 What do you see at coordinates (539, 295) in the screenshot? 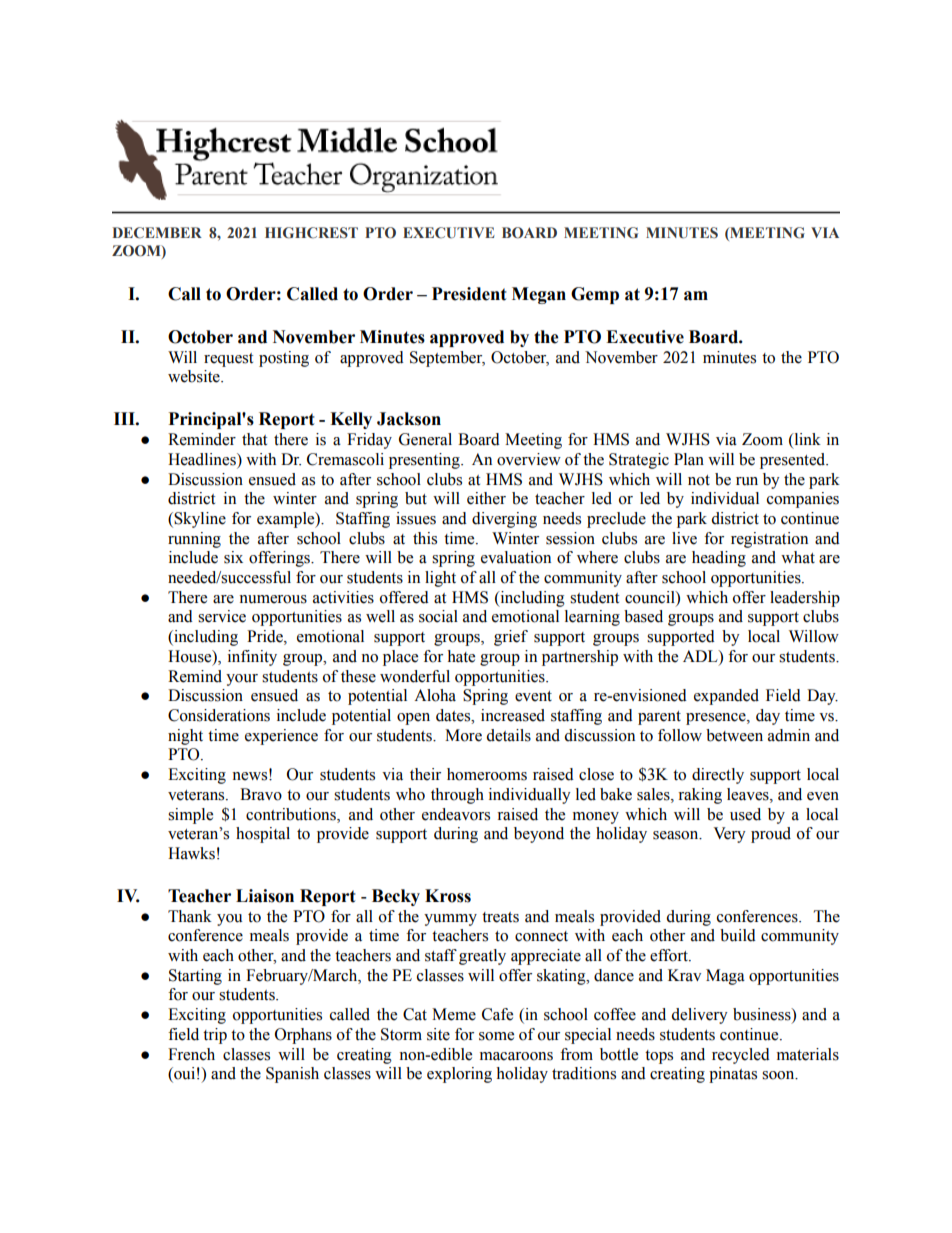
I see `Megan` at bounding box center [539, 295].
